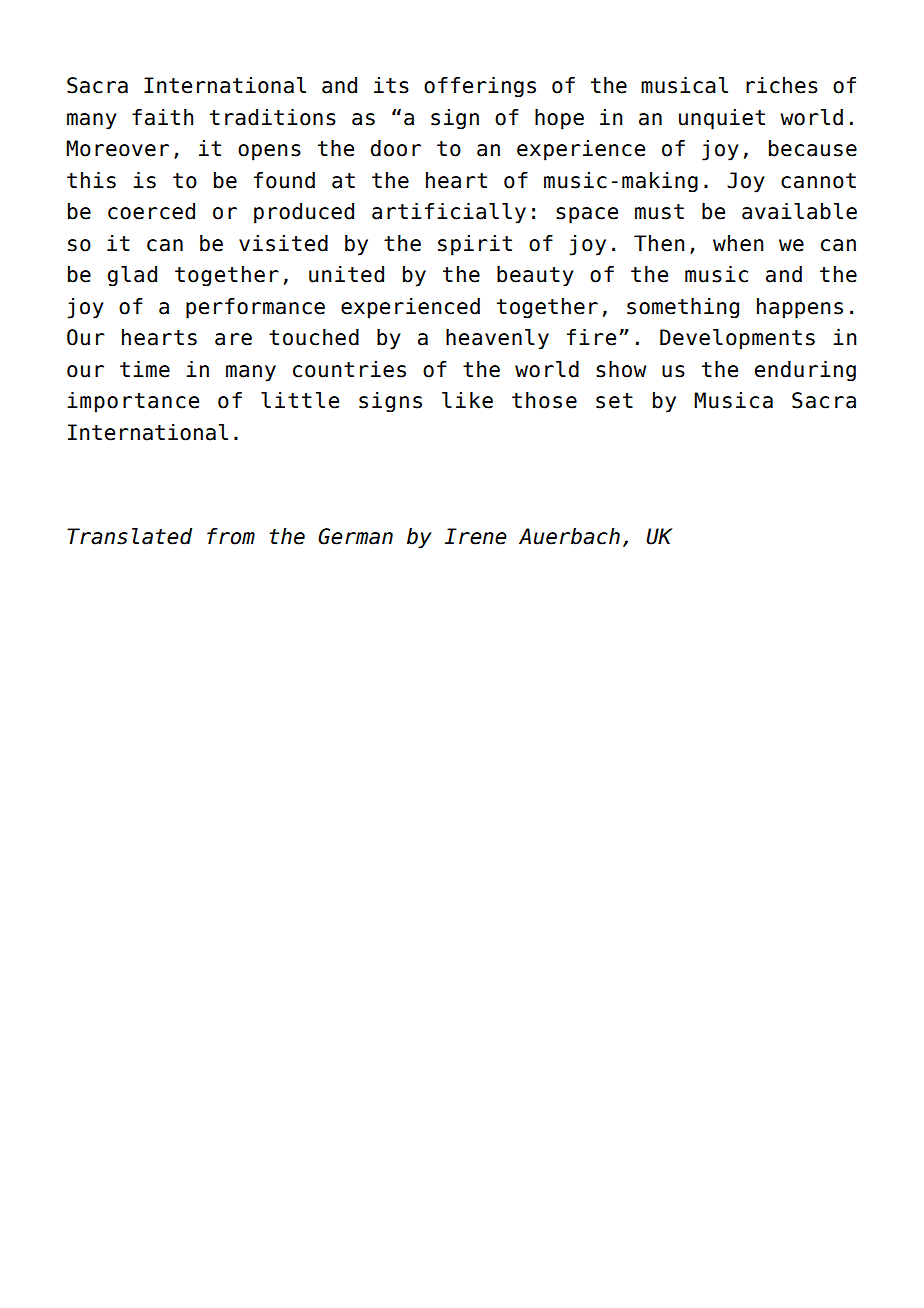 The width and height of the document is (924, 1308). Describe the element at coordinates (818, 181) in the document. I see `cannot` at that location.
